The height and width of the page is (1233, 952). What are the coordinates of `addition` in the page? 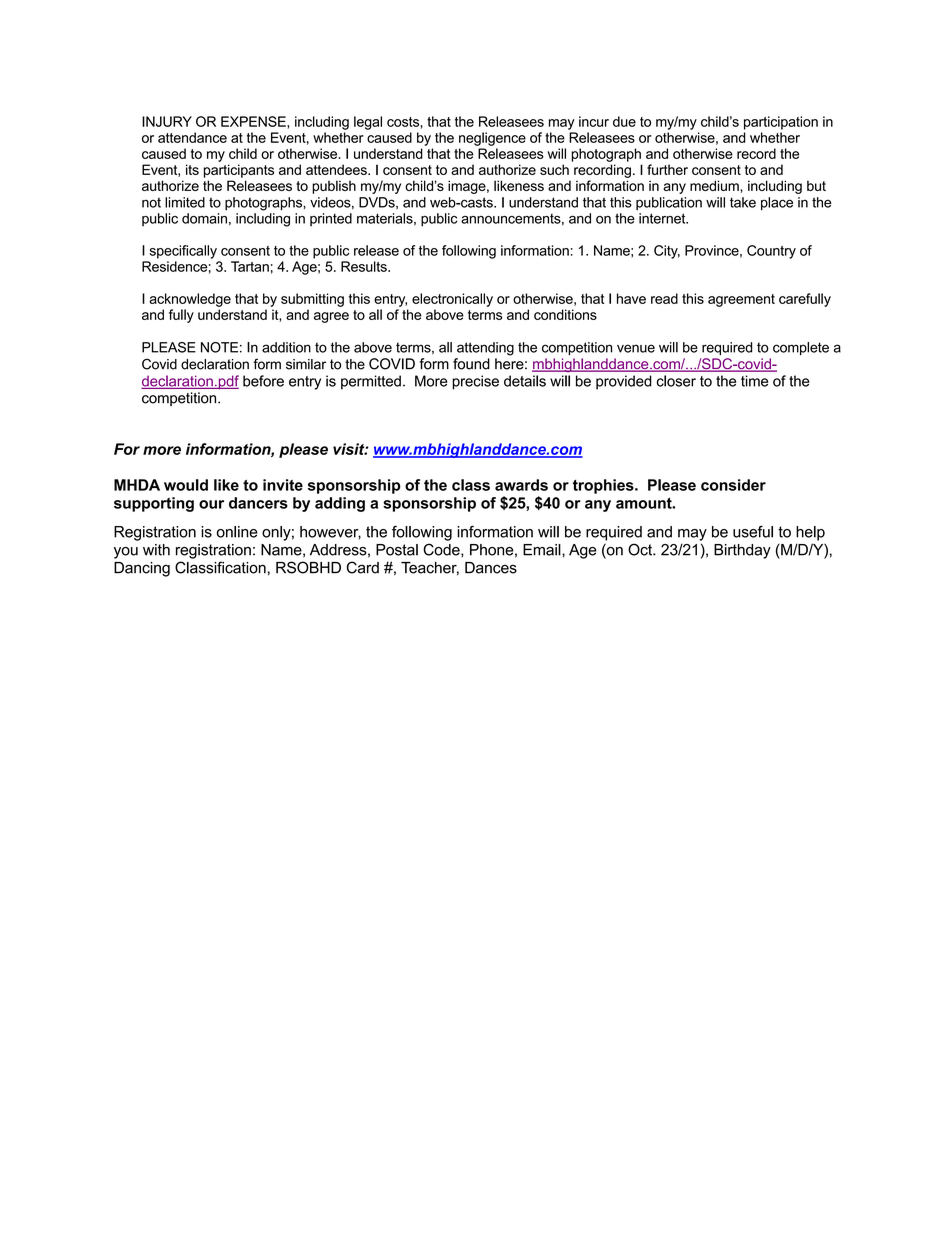 It's located at (286, 347).
